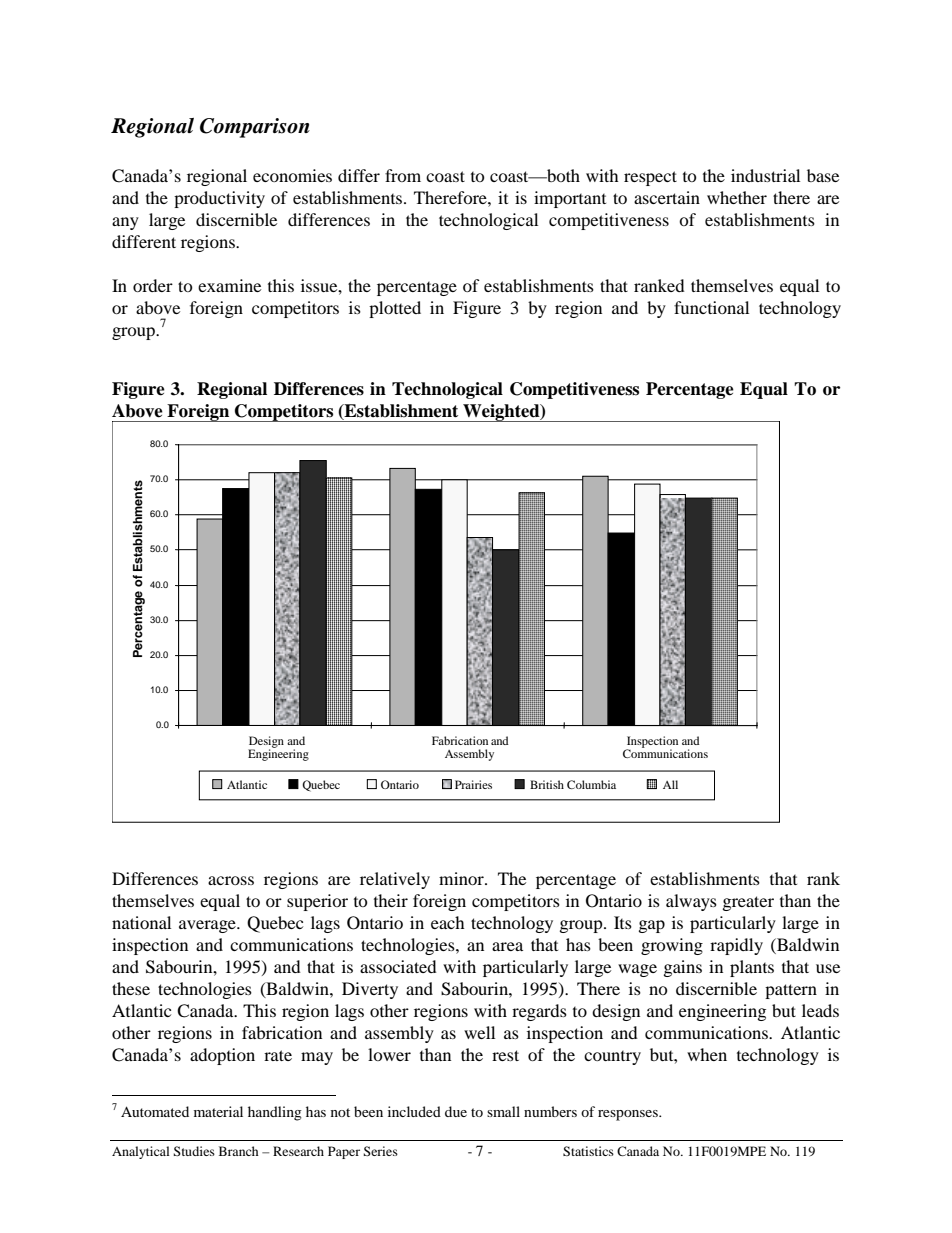 The height and width of the document is (1233, 952). Describe the element at coordinates (456, 1111) in the document. I see `due` at that location.
